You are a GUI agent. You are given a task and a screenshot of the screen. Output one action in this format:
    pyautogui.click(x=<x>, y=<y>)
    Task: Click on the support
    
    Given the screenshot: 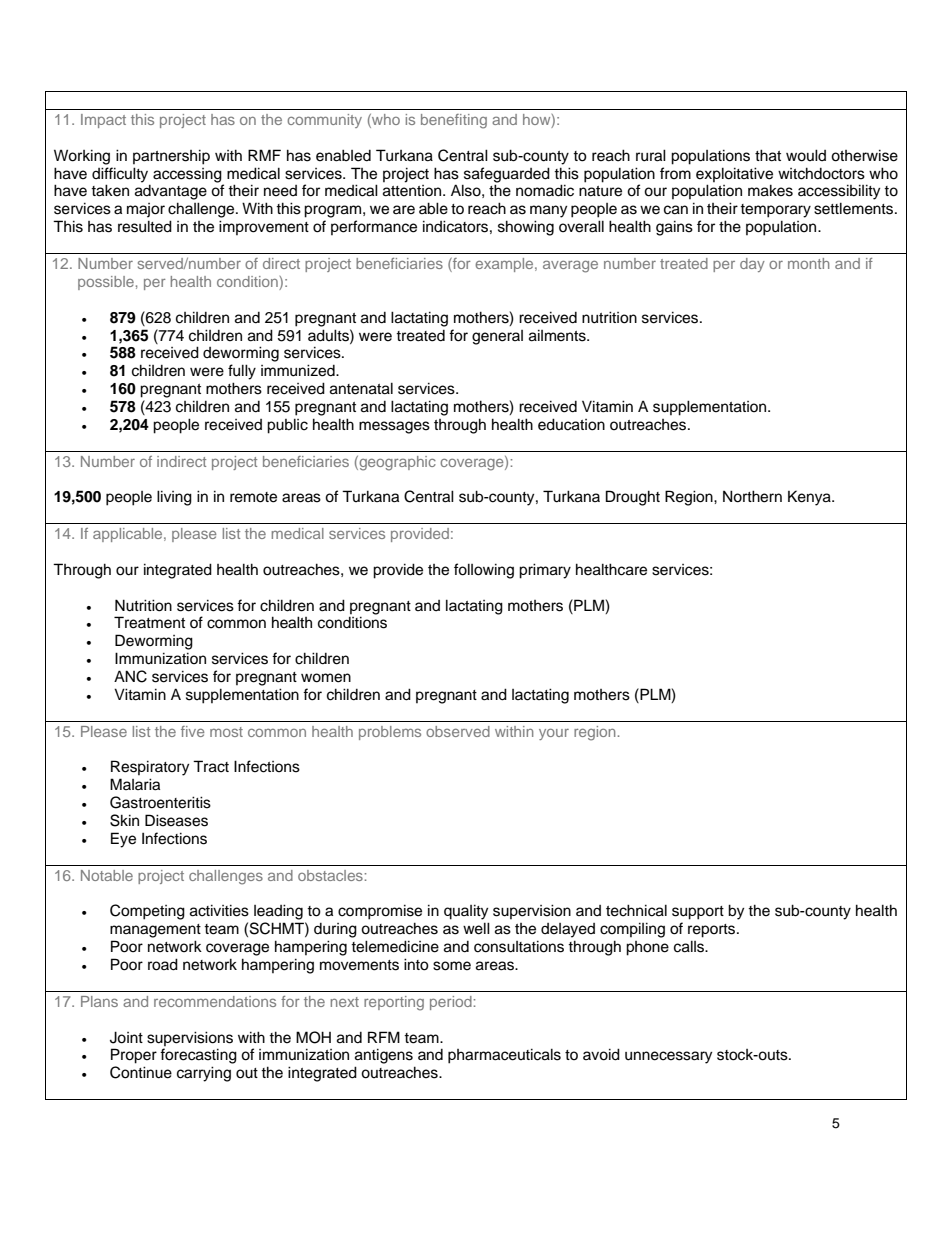 What is the action you would take?
    pyautogui.click(x=698, y=913)
